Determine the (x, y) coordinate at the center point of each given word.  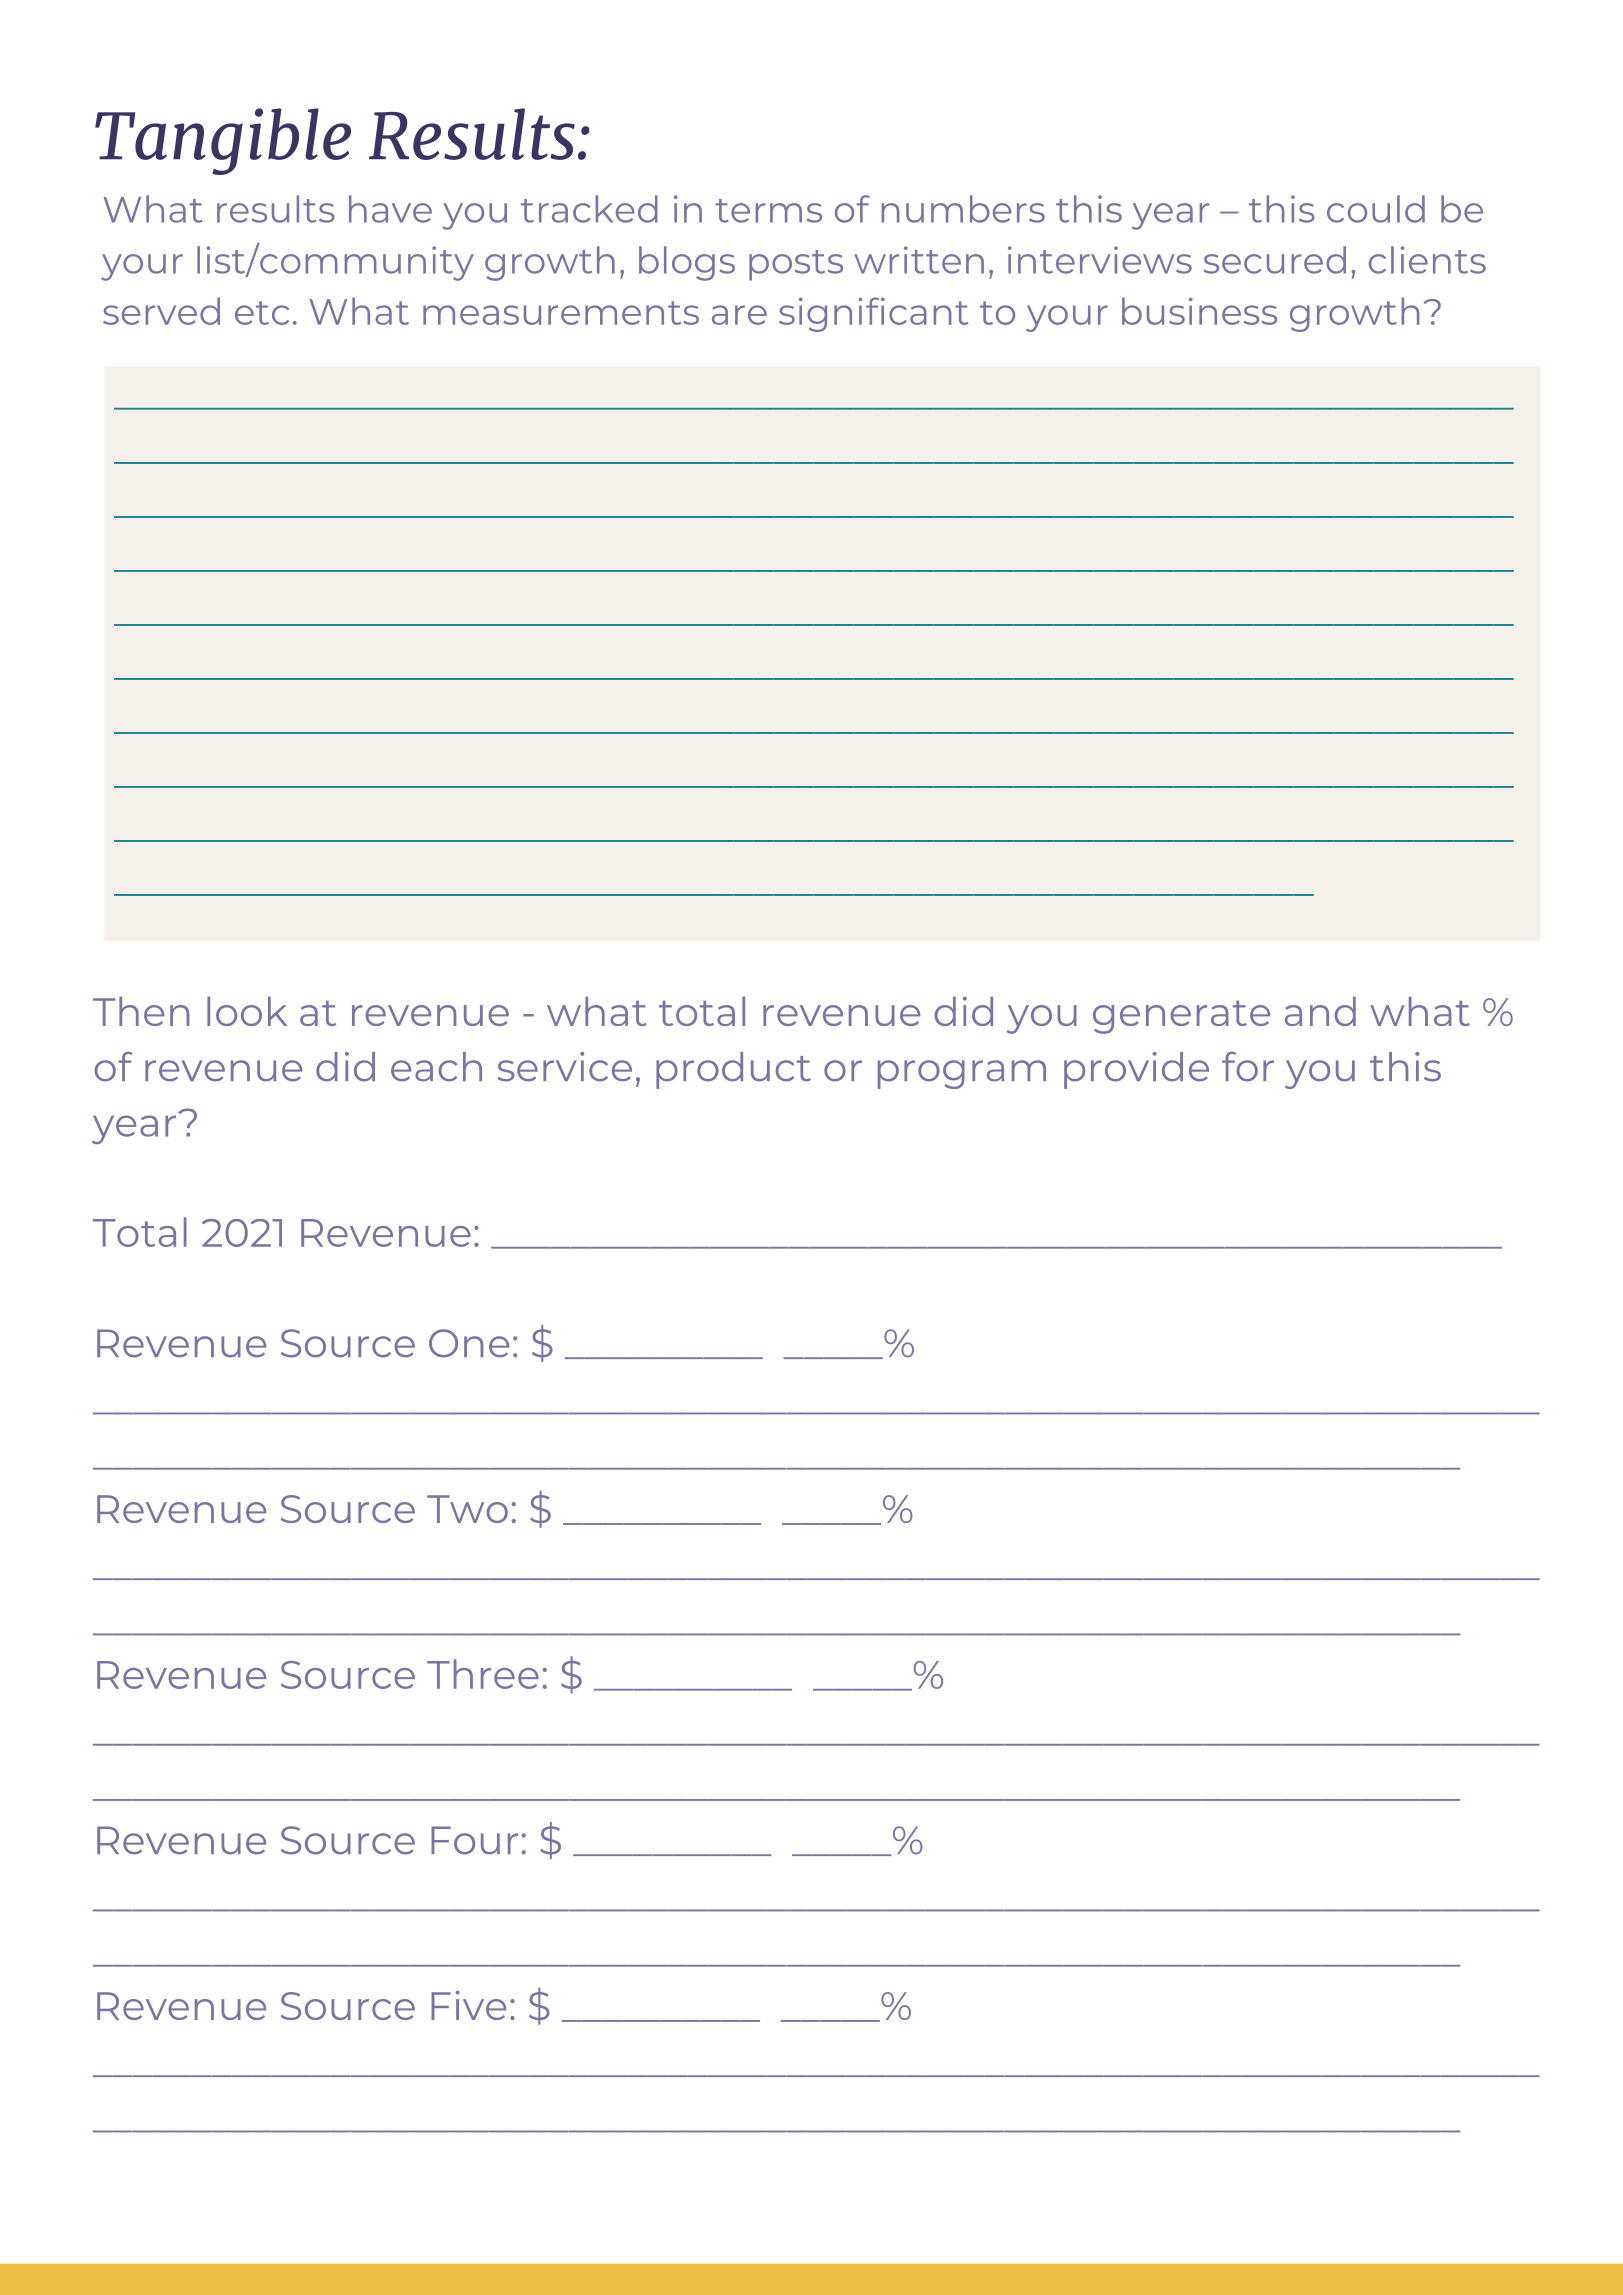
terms (769, 211)
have (390, 209)
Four (474, 1840)
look (247, 1011)
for (1248, 1067)
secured (1275, 260)
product (733, 1070)
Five (468, 2005)
